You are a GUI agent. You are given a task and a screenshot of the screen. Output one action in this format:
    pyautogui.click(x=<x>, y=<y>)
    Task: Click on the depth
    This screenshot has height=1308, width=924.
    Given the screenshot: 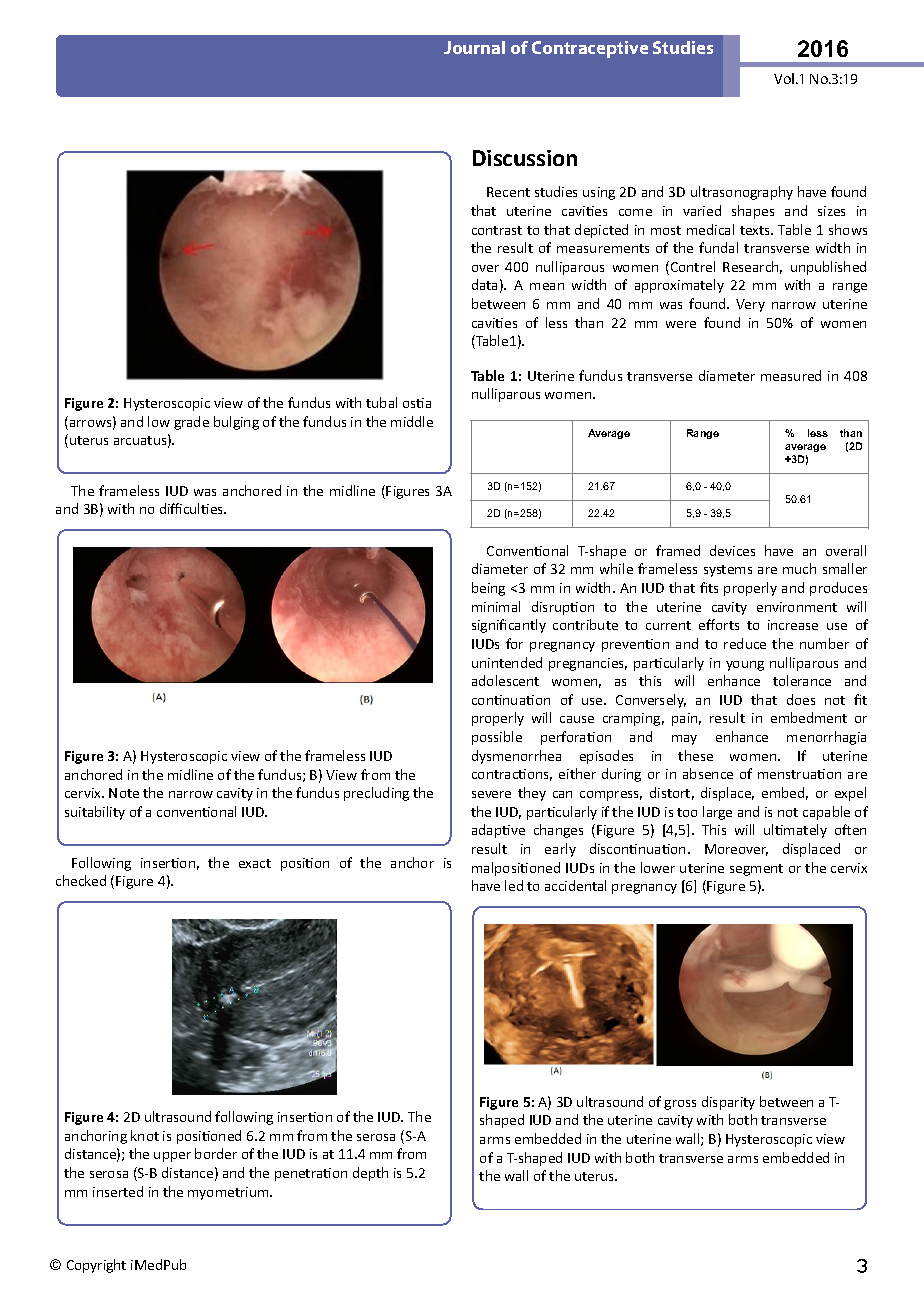 What is the action you would take?
    pyautogui.click(x=370, y=1174)
